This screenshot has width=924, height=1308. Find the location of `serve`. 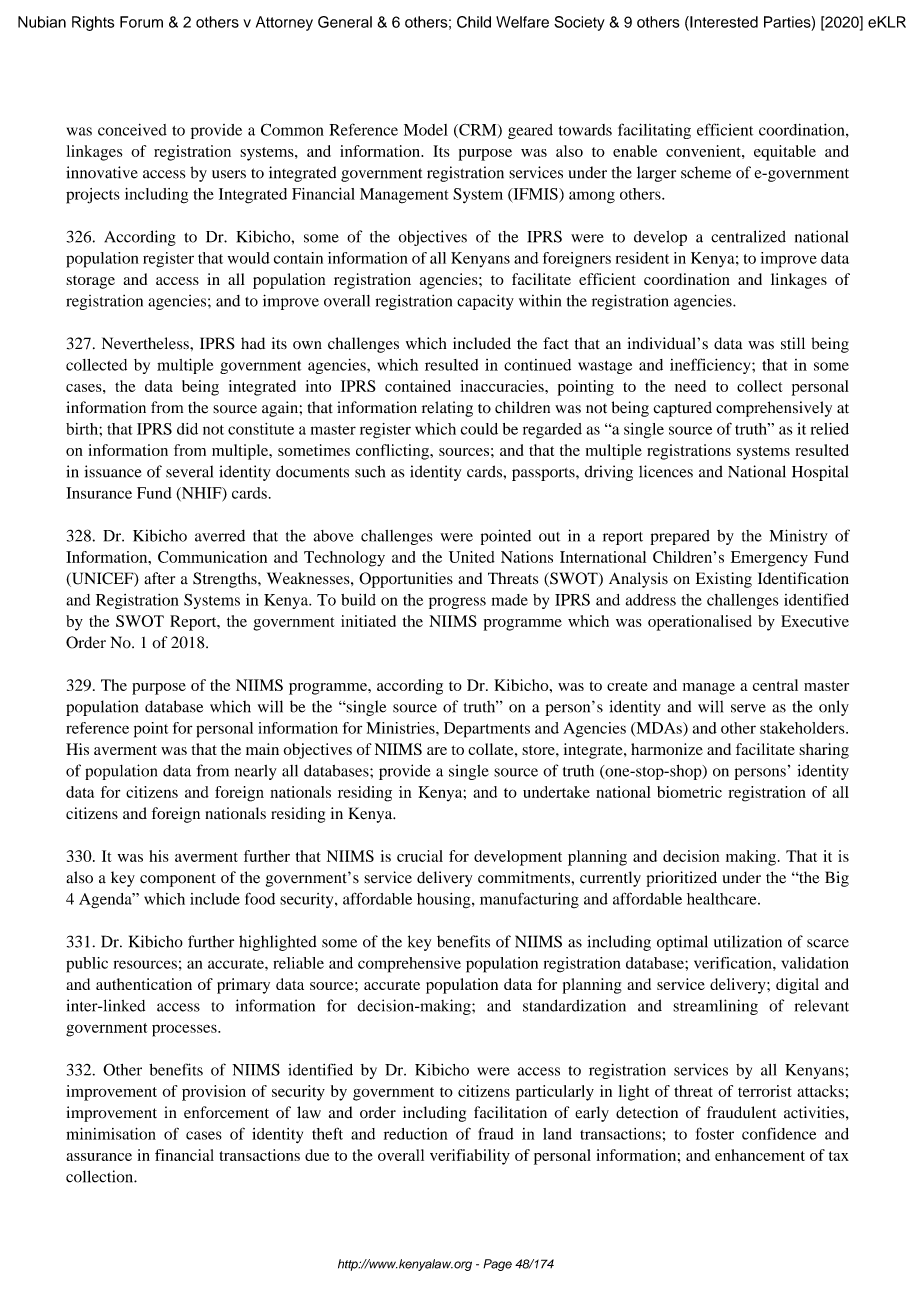

serve is located at coordinates (748, 708).
